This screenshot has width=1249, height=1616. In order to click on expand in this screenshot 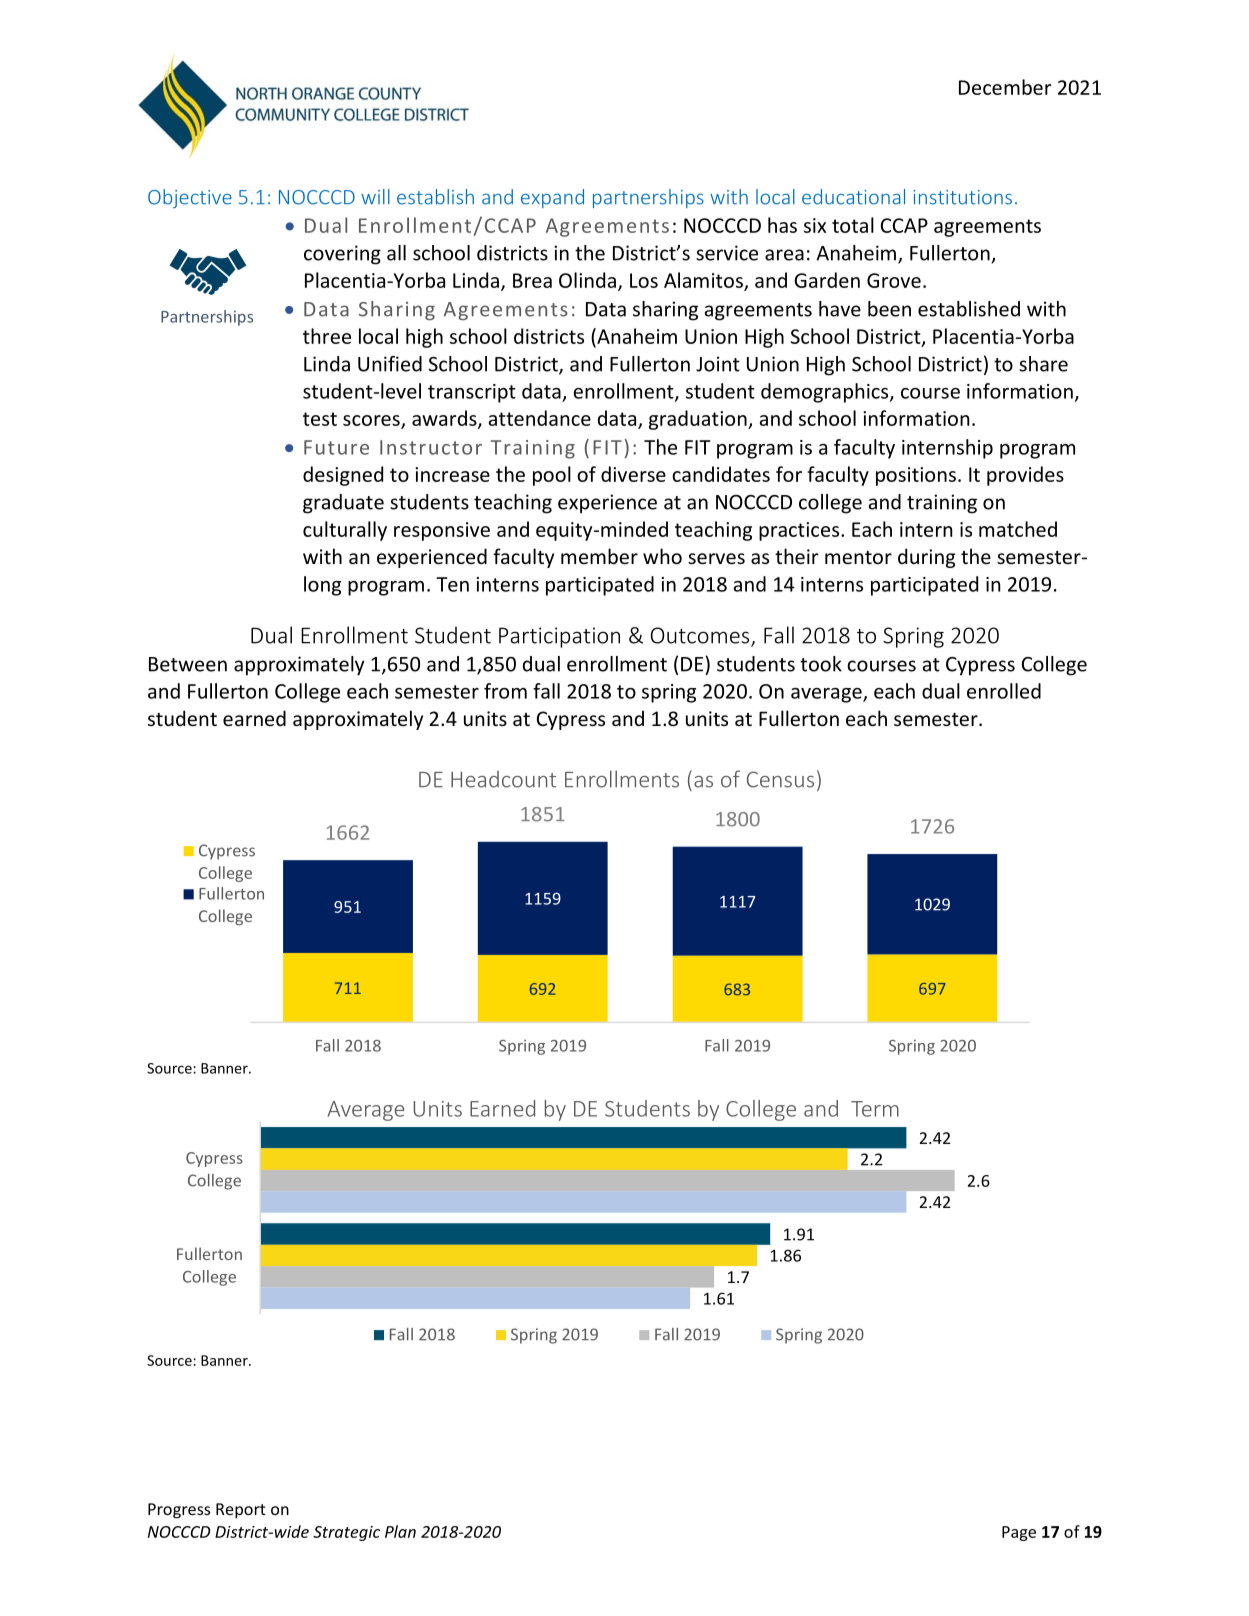, I will do `click(552, 198)`.
